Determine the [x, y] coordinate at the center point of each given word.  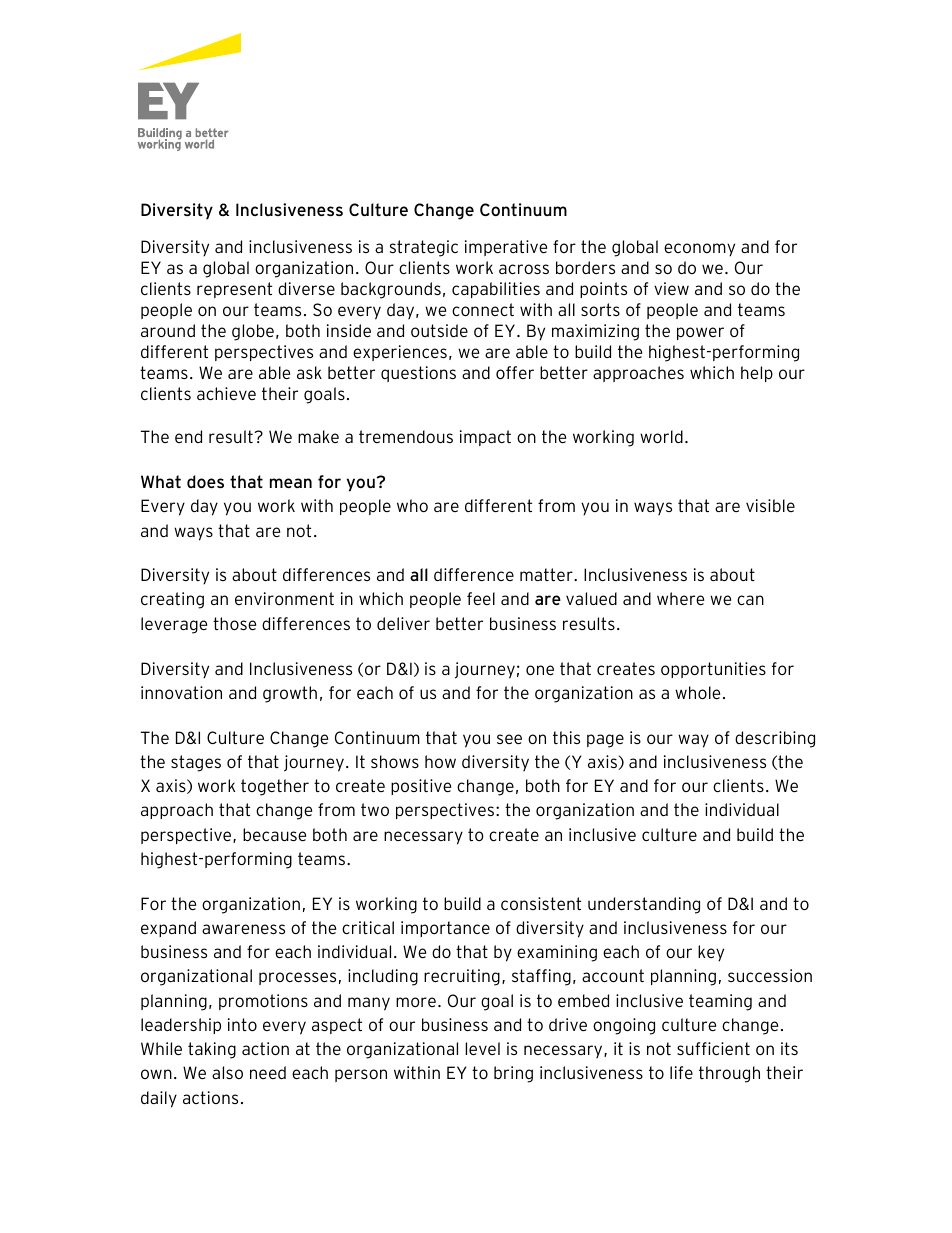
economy [699, 250]
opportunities [713, 670]
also [227, 1072]
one [540, 670]
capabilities [496, 290]
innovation [181, 692]
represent [234, 290]
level [482, 1048]
